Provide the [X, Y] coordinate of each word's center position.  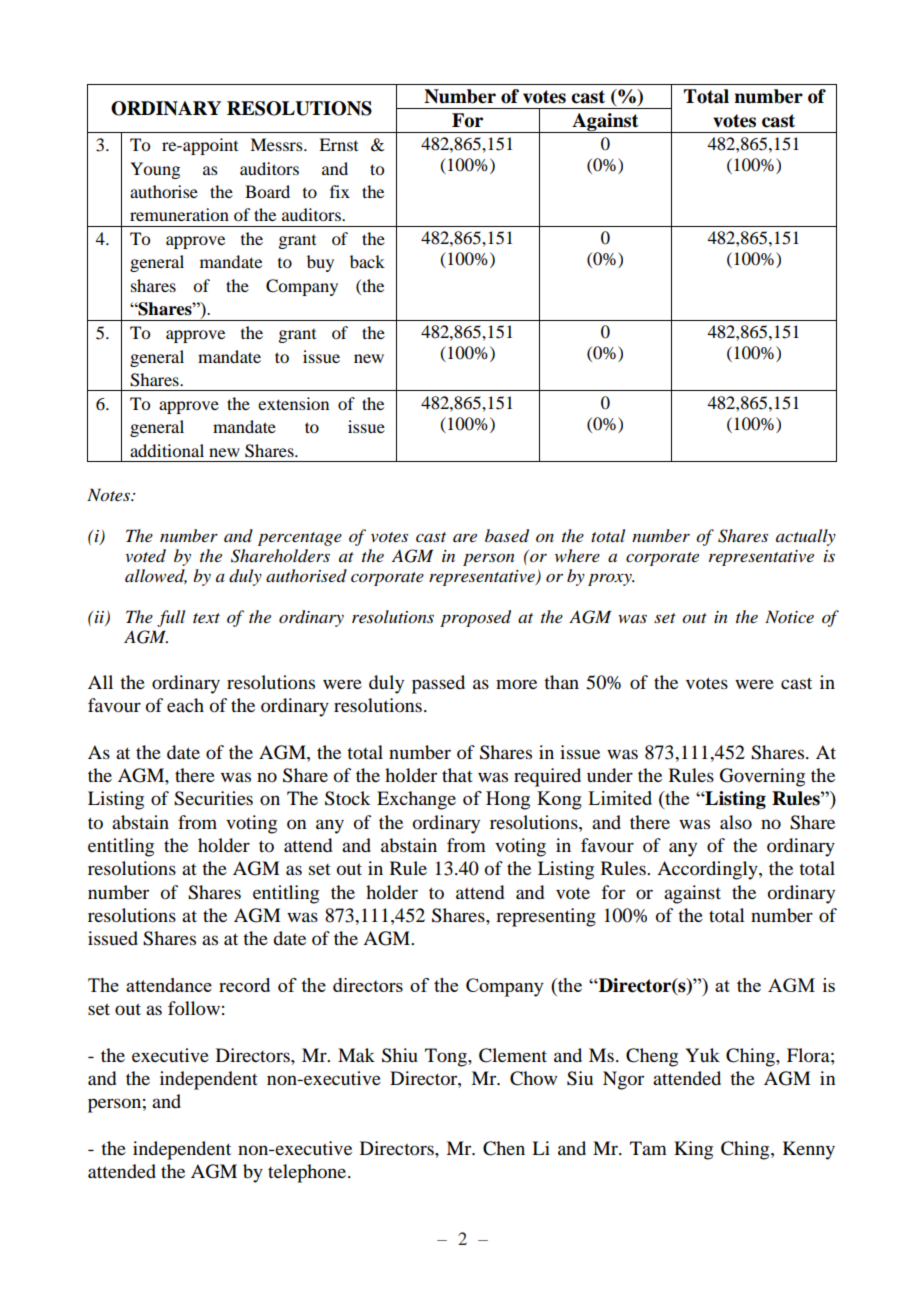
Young [155, 170]
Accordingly [708, 870]
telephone [308, 1173]
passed [438, 684]
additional [167, 450]
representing [546, 917]
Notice [789, 616]
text [206, 618]
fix [340, 191]
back [367, 261]
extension [293, 403]
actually [806, 537]
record [244, 985]
